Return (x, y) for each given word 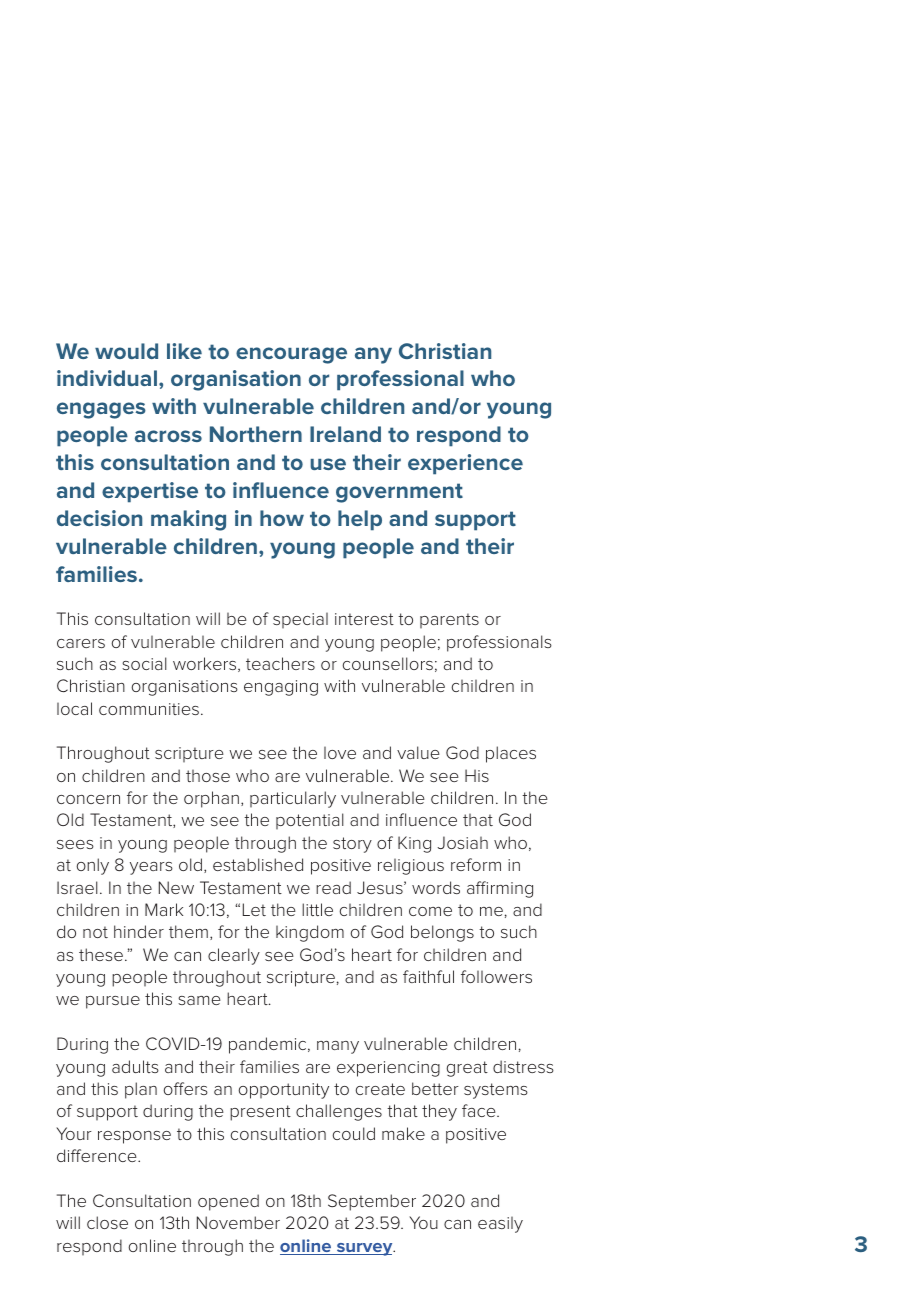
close (107, 1222)
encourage (291, 355)
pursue (113, 1002)
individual (108, 378)
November (238, 1222)
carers (81, 643)
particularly (293, 799)
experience (465, 464)
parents (449, 620)
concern (88, 799)
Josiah (462, 842)
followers (496, 976)
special (300, 620)
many (338, 1047)
